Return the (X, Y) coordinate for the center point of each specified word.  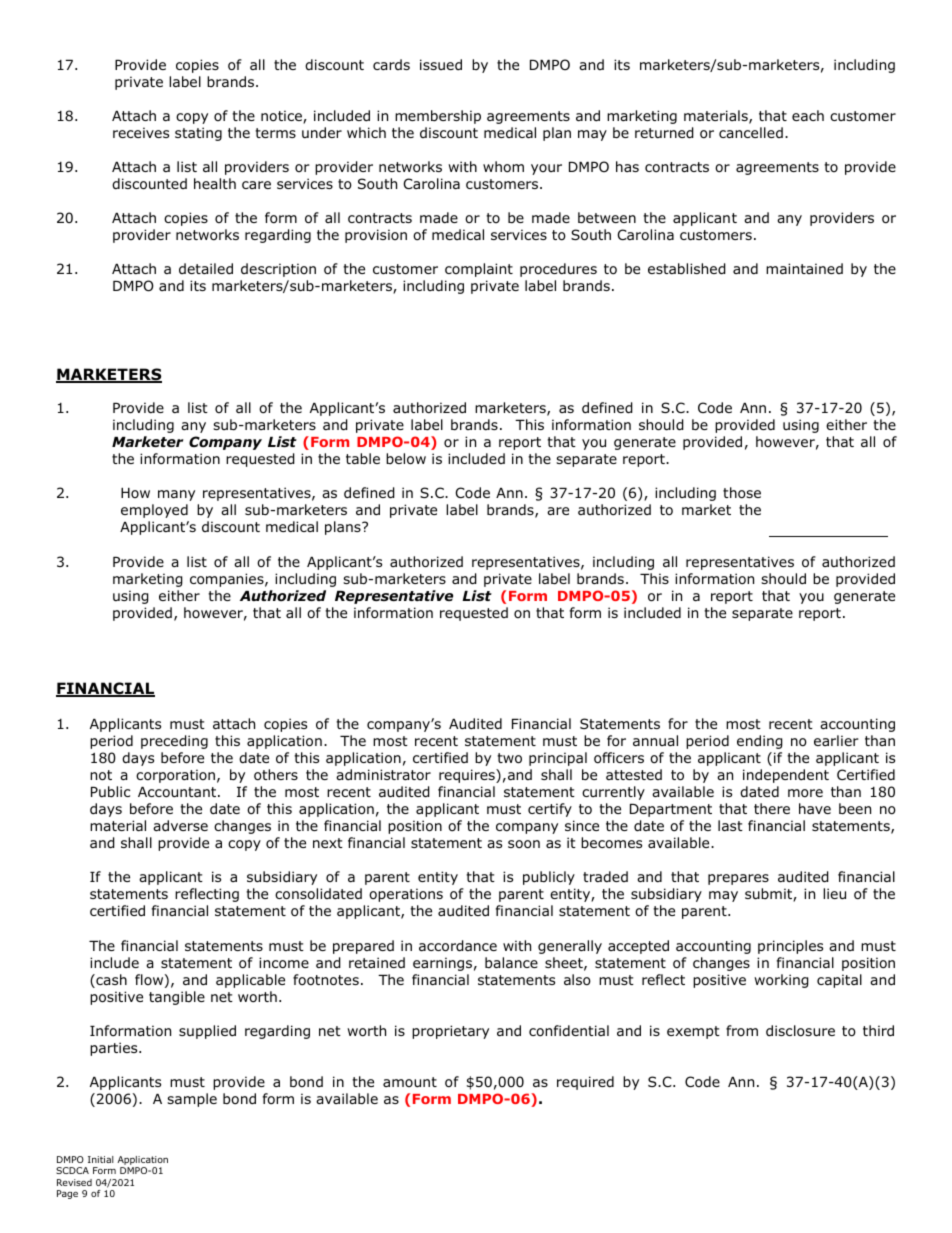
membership (438, 117)
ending (760, 742)
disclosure (800, 1031)
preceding (174, 742)
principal (558, 759)
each (808, 115)
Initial (101, 1159)
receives (141, 132)
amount (410, 1082)
